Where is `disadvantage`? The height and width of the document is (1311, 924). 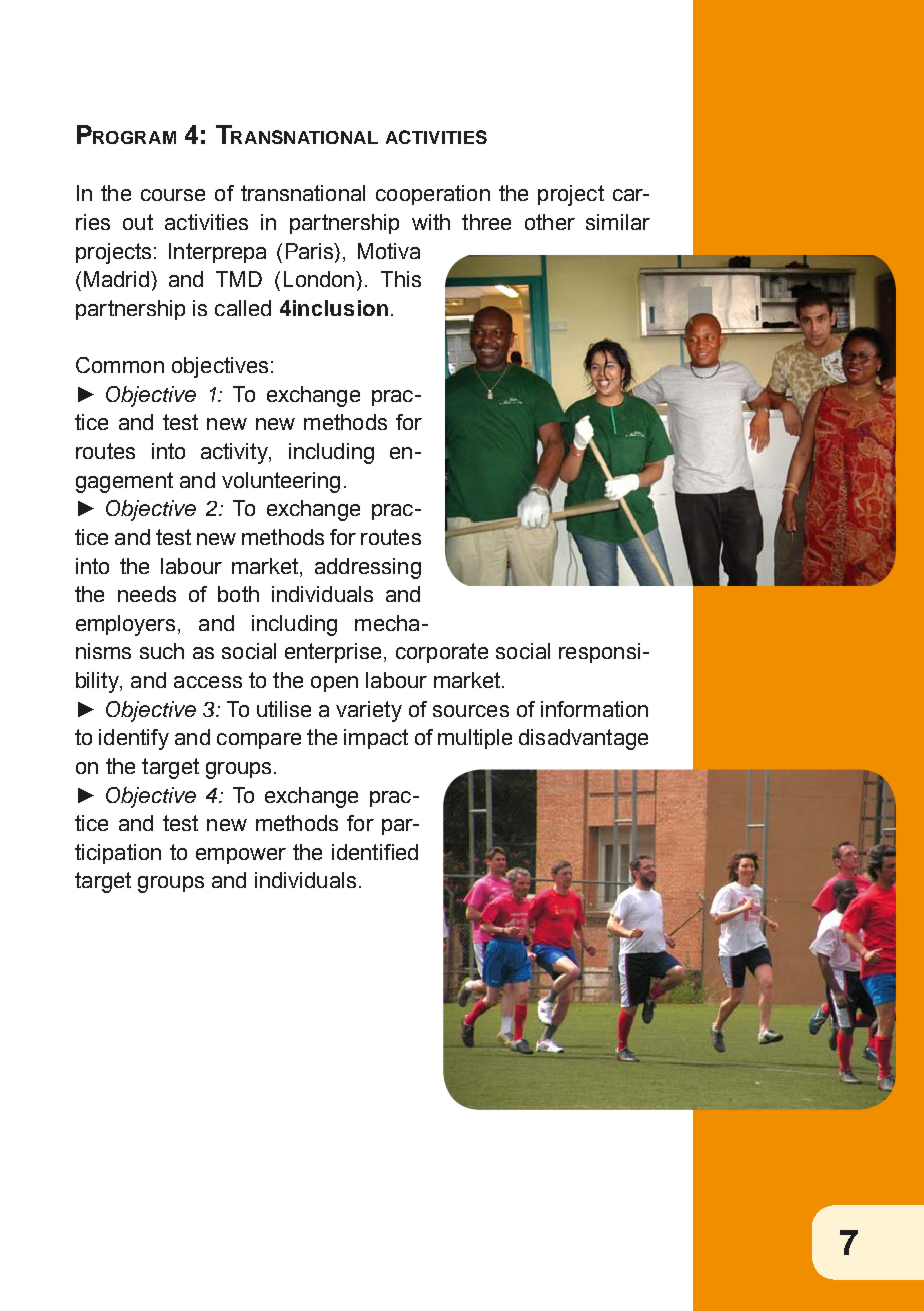
disadvantage is located at coordinates (583, 739).
